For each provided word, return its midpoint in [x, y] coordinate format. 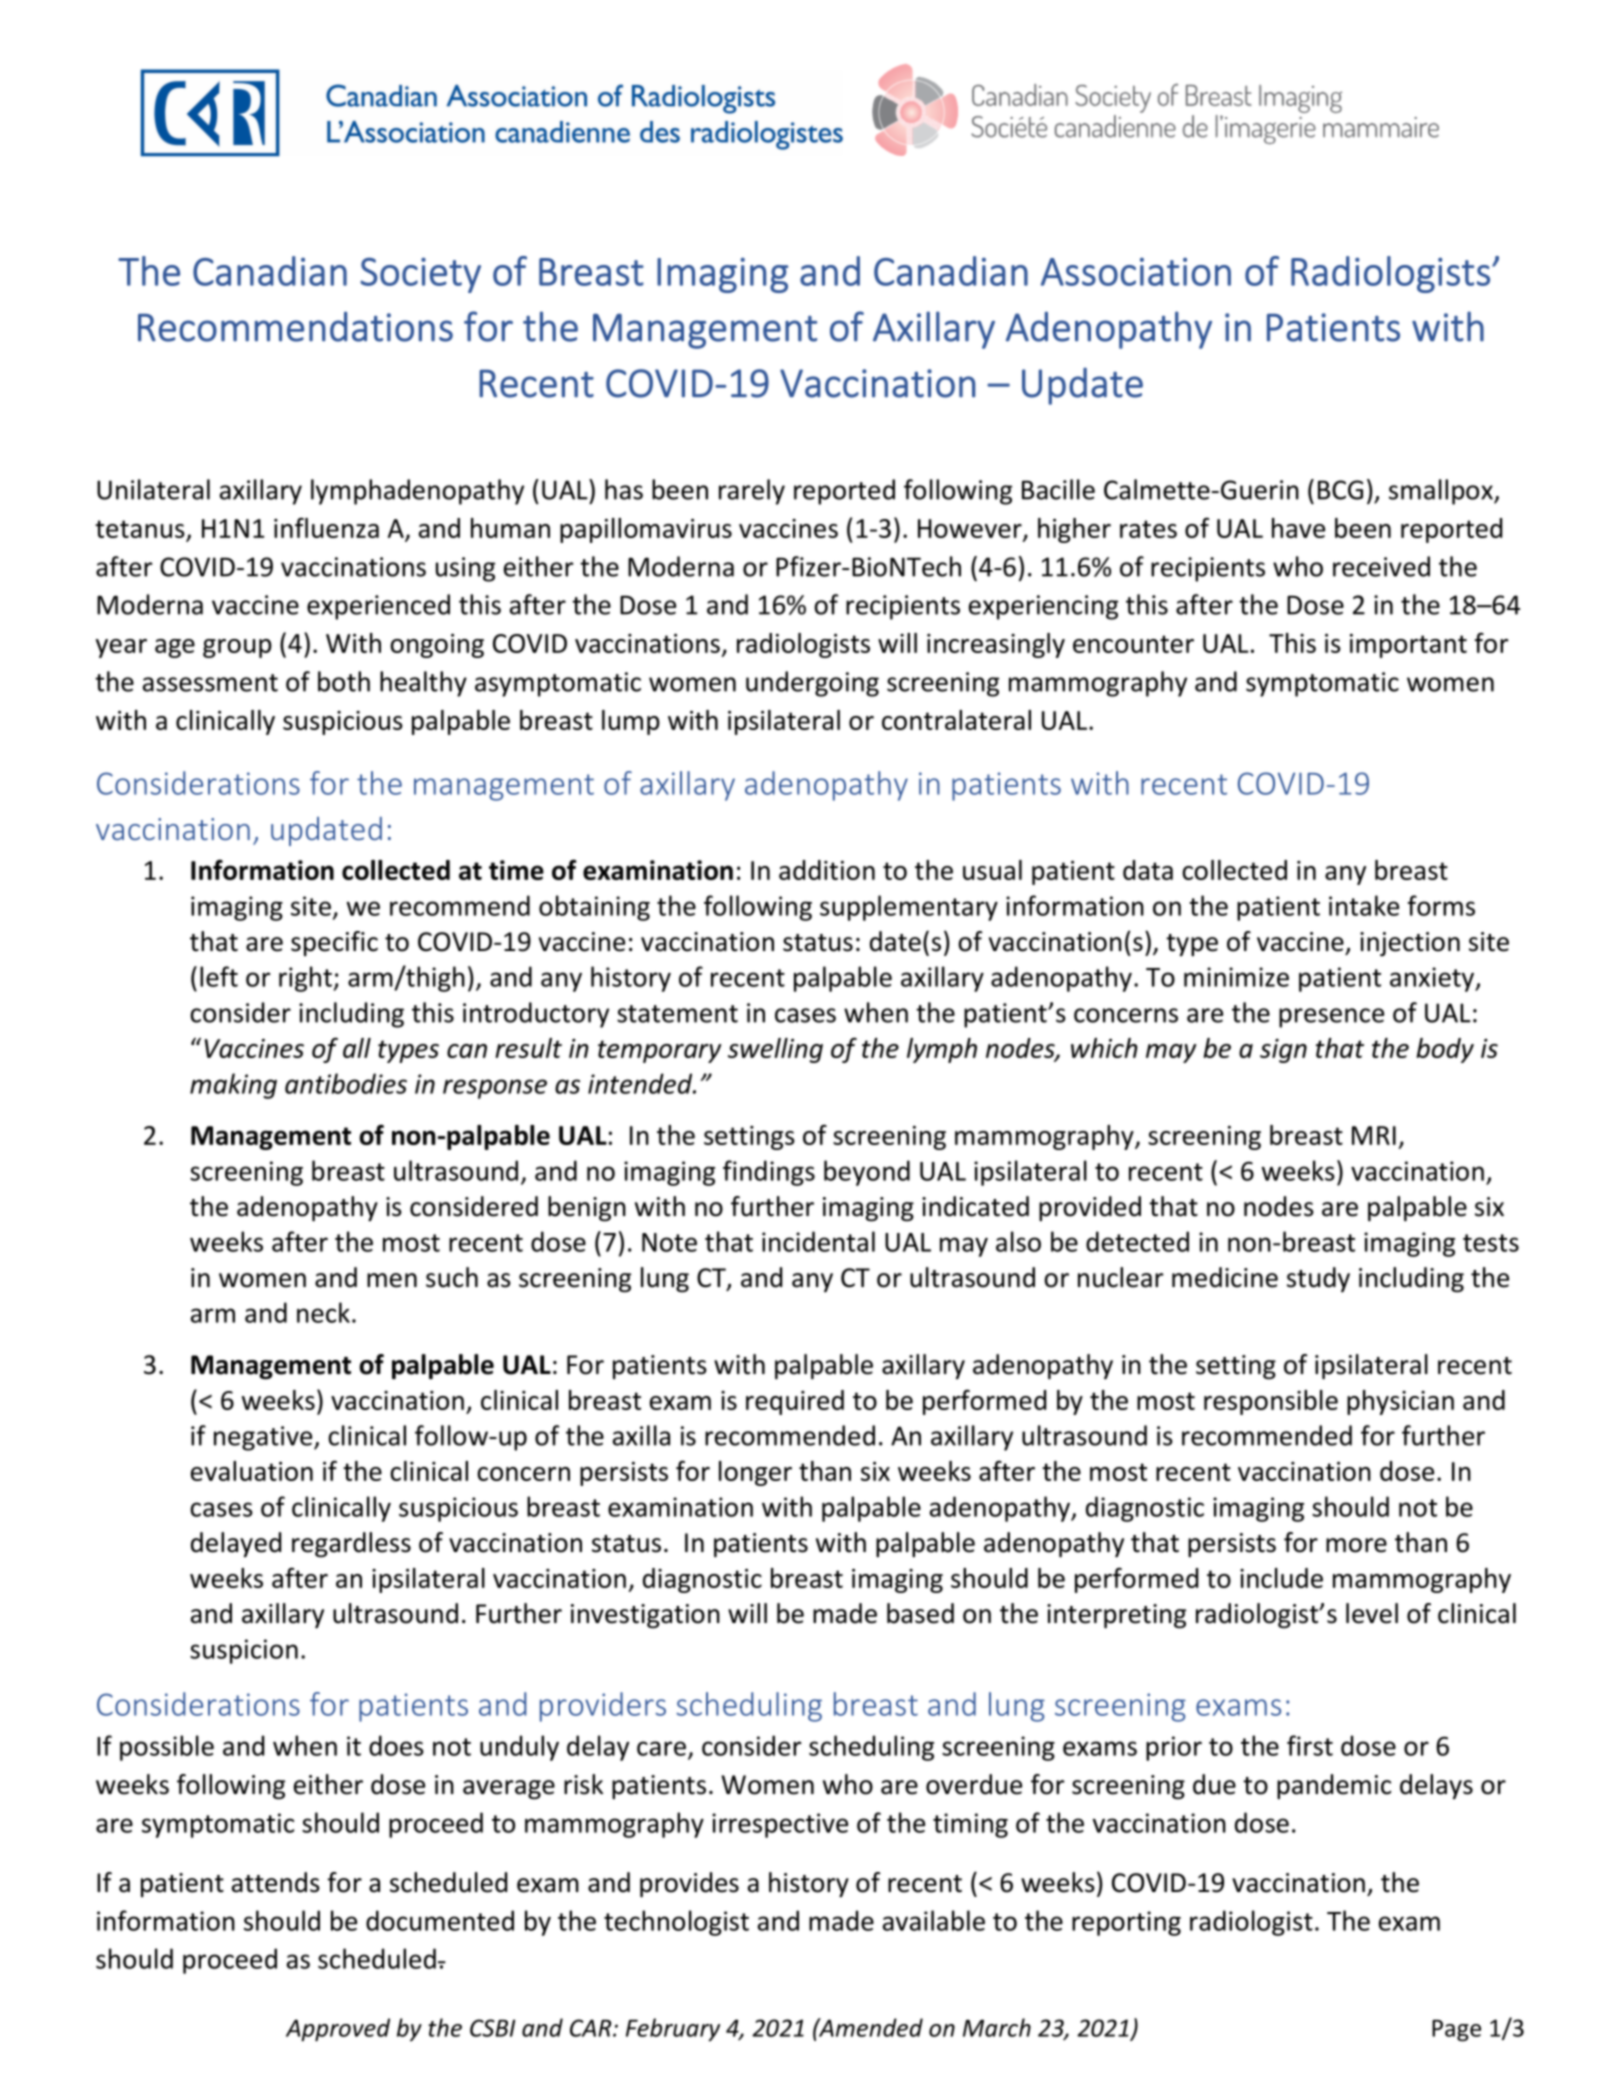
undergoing [812, 684]
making [233, 1086]
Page [1456, 2031]
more [1356, 1545]
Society [420, 275]
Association [1136, 272]
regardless [351, 1545]
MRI [1374, 1135]
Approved [338, 2029]
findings [769, 1173]
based [920, 1613]
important [1408, 646]
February [673, 2029]
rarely [752, 492]
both [344, 681]
